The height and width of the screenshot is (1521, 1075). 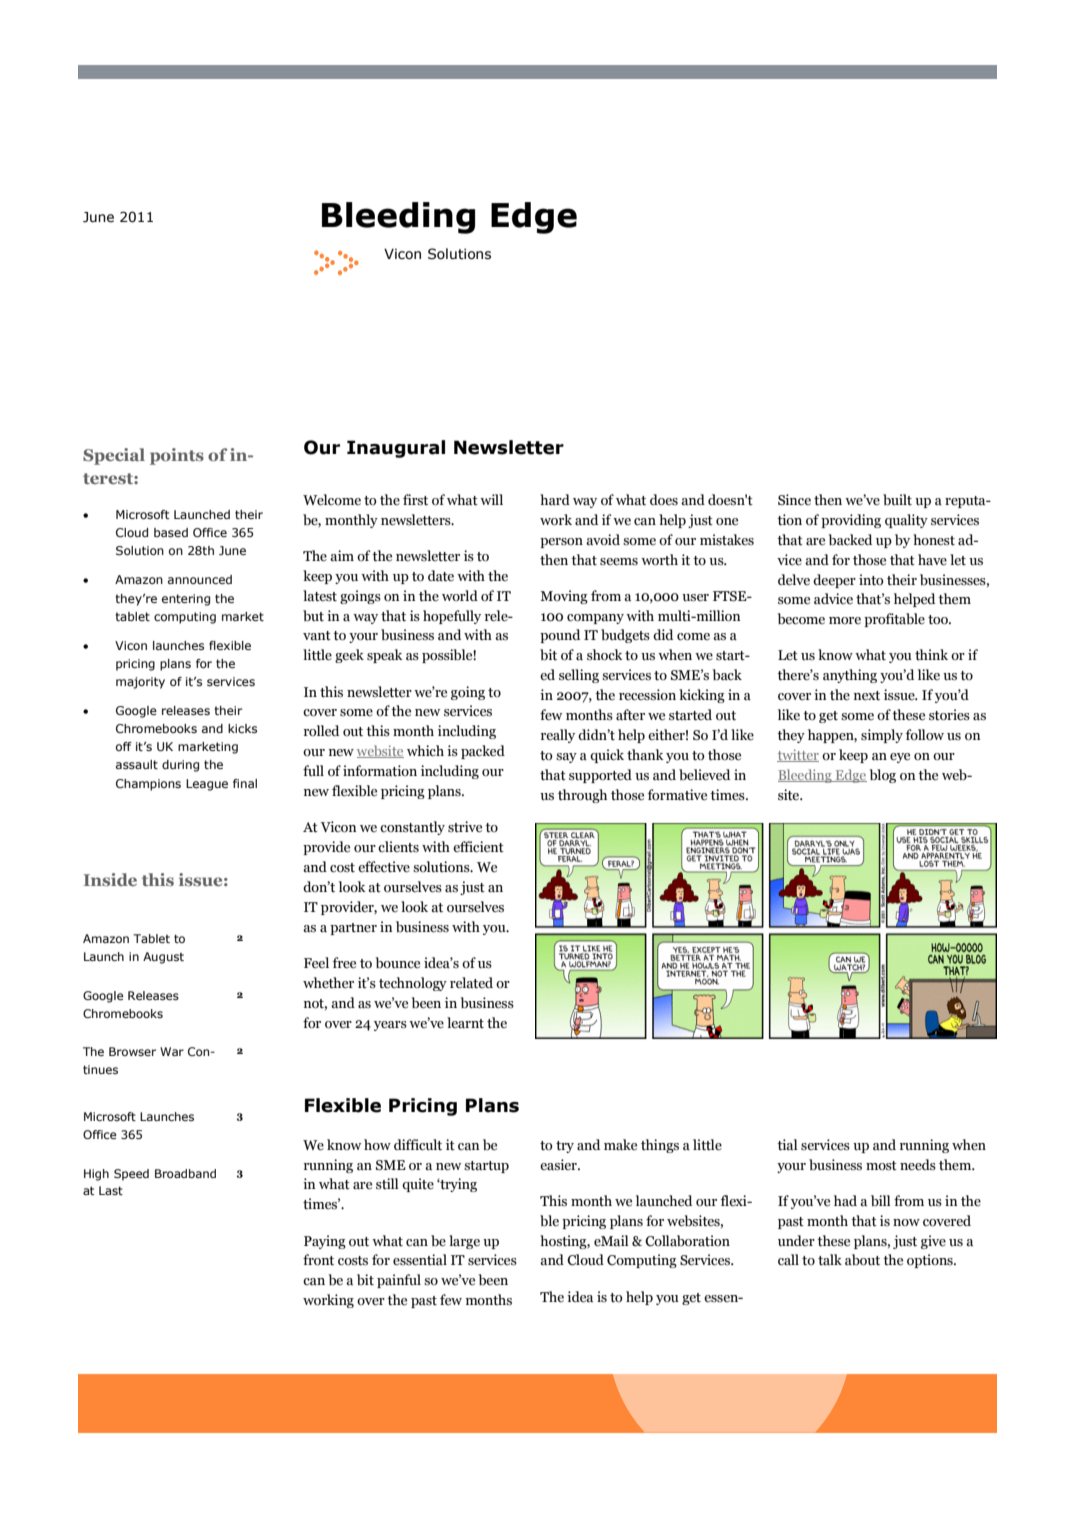 I want to click on simply, so click(x=882, y=736).
